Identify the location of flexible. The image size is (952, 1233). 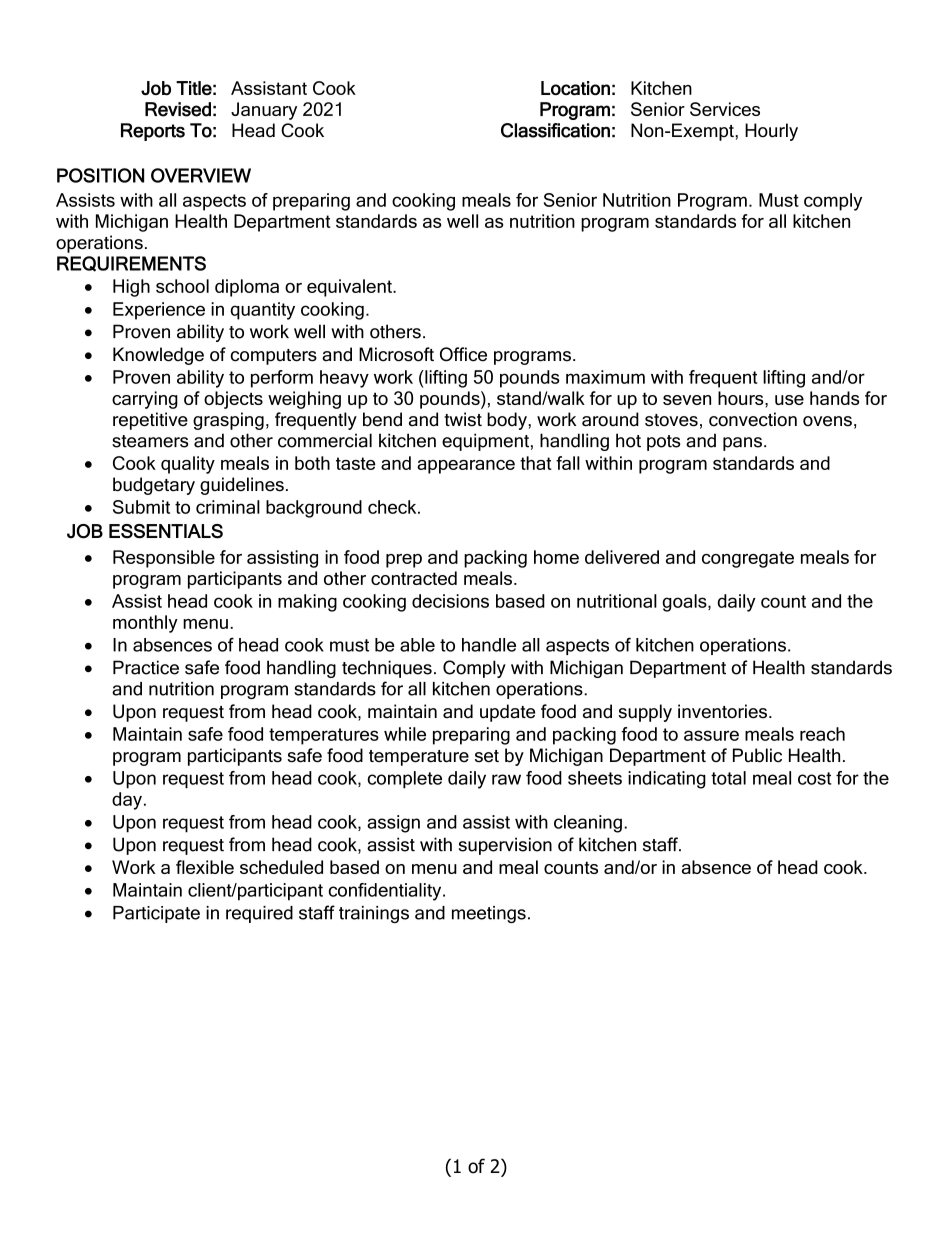
(205, 867).
